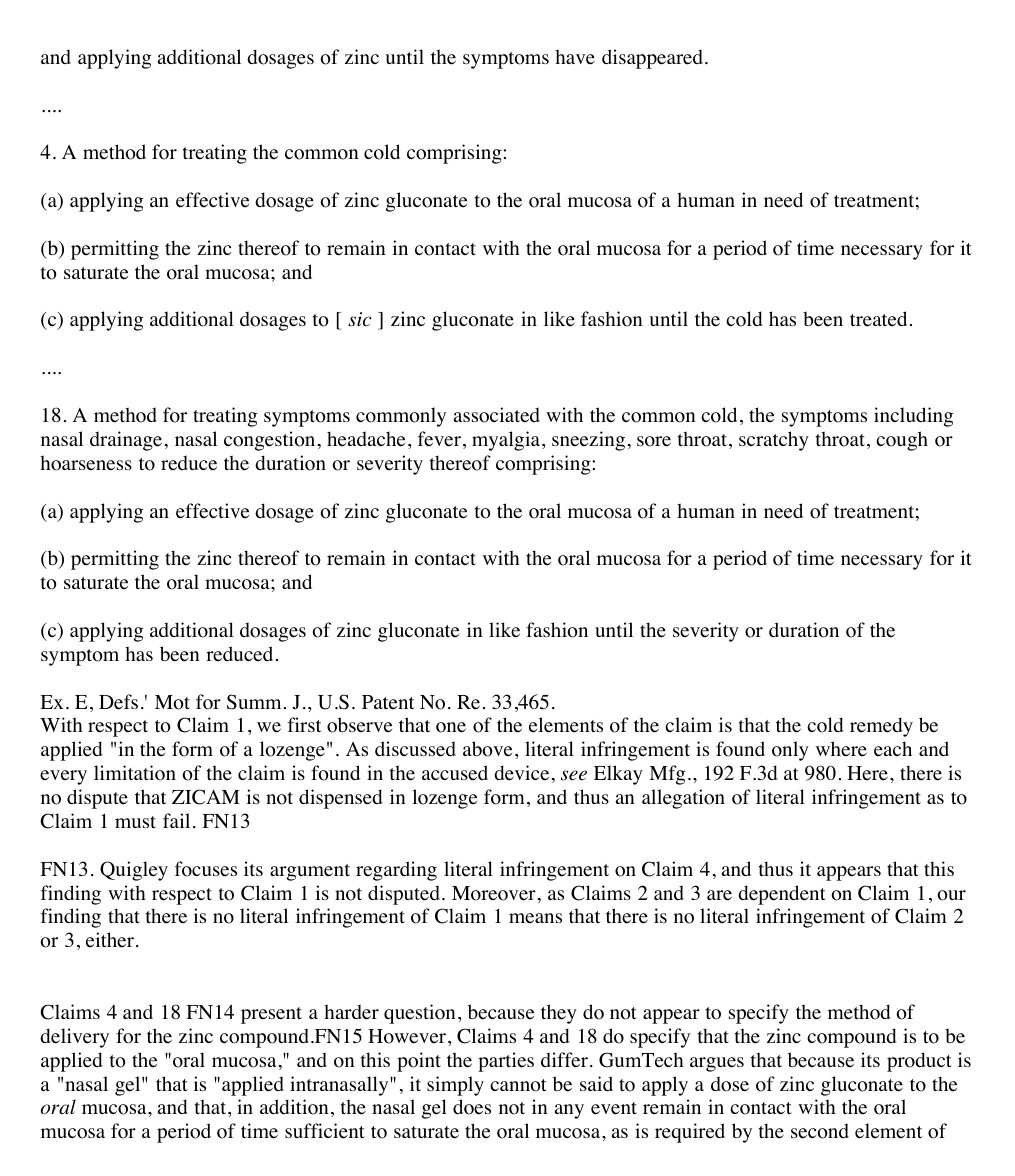  Describe the element at coordinates (881, 727) in the document. I see `remedy` at that location.
